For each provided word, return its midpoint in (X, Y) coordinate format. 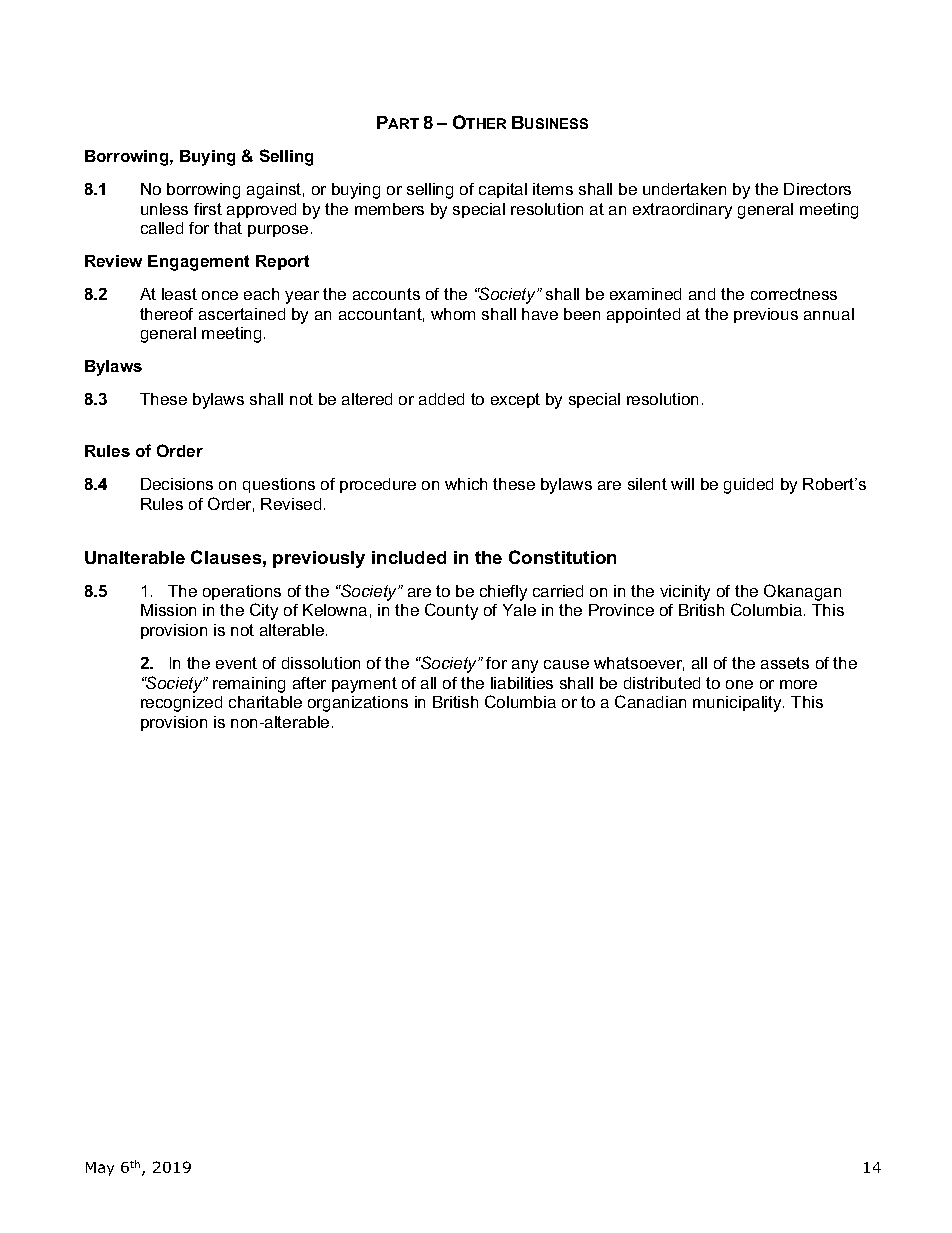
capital (503, 190)
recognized (181, 704)
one (739, 684)
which (466, 484)
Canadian (650, 701)
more (798, 684)
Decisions (177, 484)
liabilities (522, 683)
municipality (738, 704)
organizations (358, 704)
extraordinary (682, 211)
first (208, 209)
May (100, 1169)
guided (748, 486)
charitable (265, 702)
